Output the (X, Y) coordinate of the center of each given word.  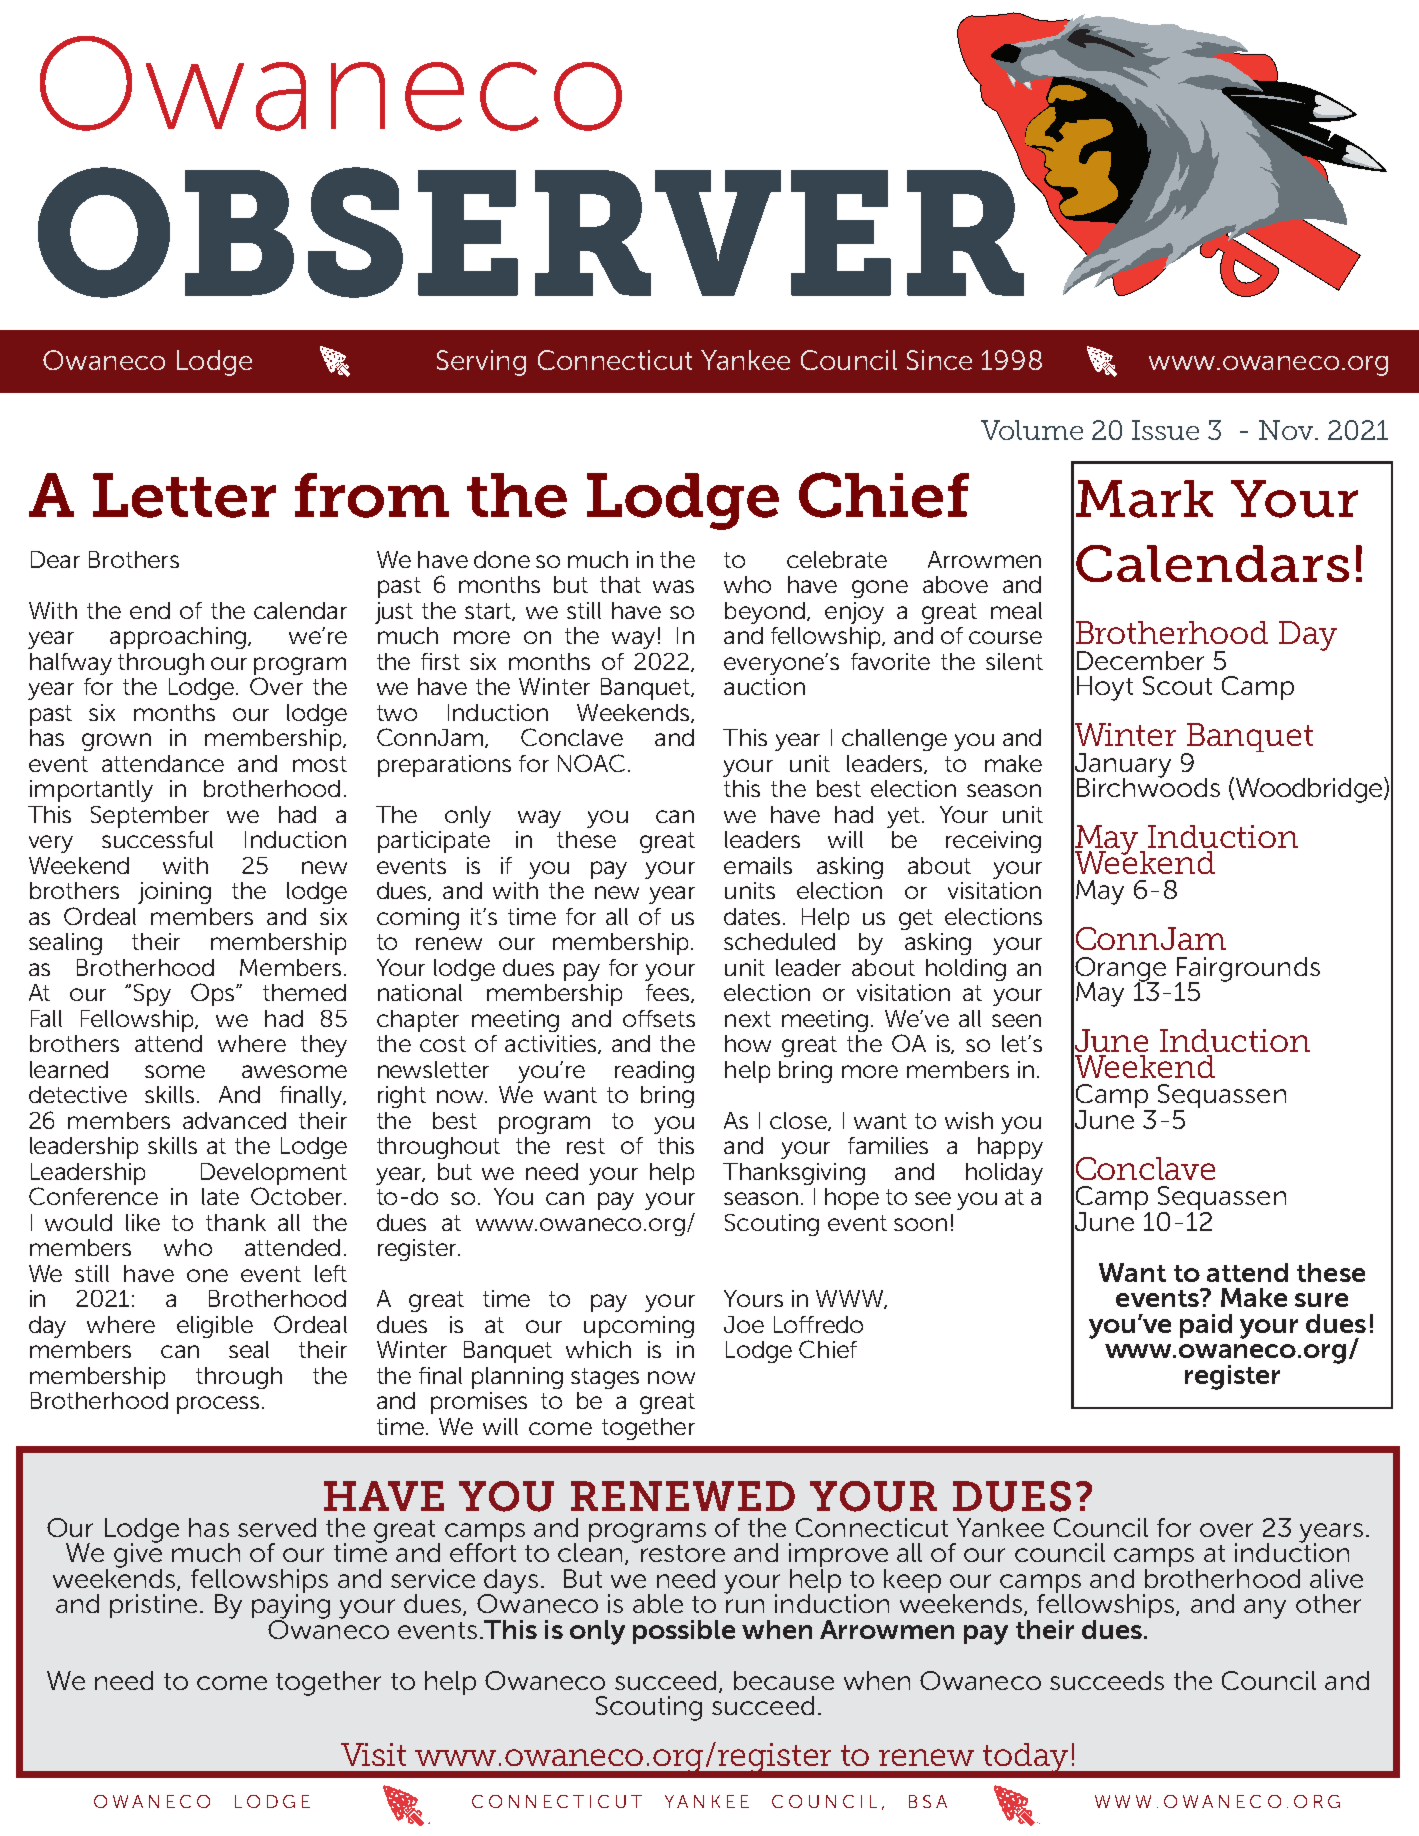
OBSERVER (532, 231)
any (1265, 1609)
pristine (153, 1606)
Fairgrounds (1248, 970)
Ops (214, 994)
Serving (481, 363)
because (784, 1680)
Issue (1165, 430)
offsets (659, 1018)
